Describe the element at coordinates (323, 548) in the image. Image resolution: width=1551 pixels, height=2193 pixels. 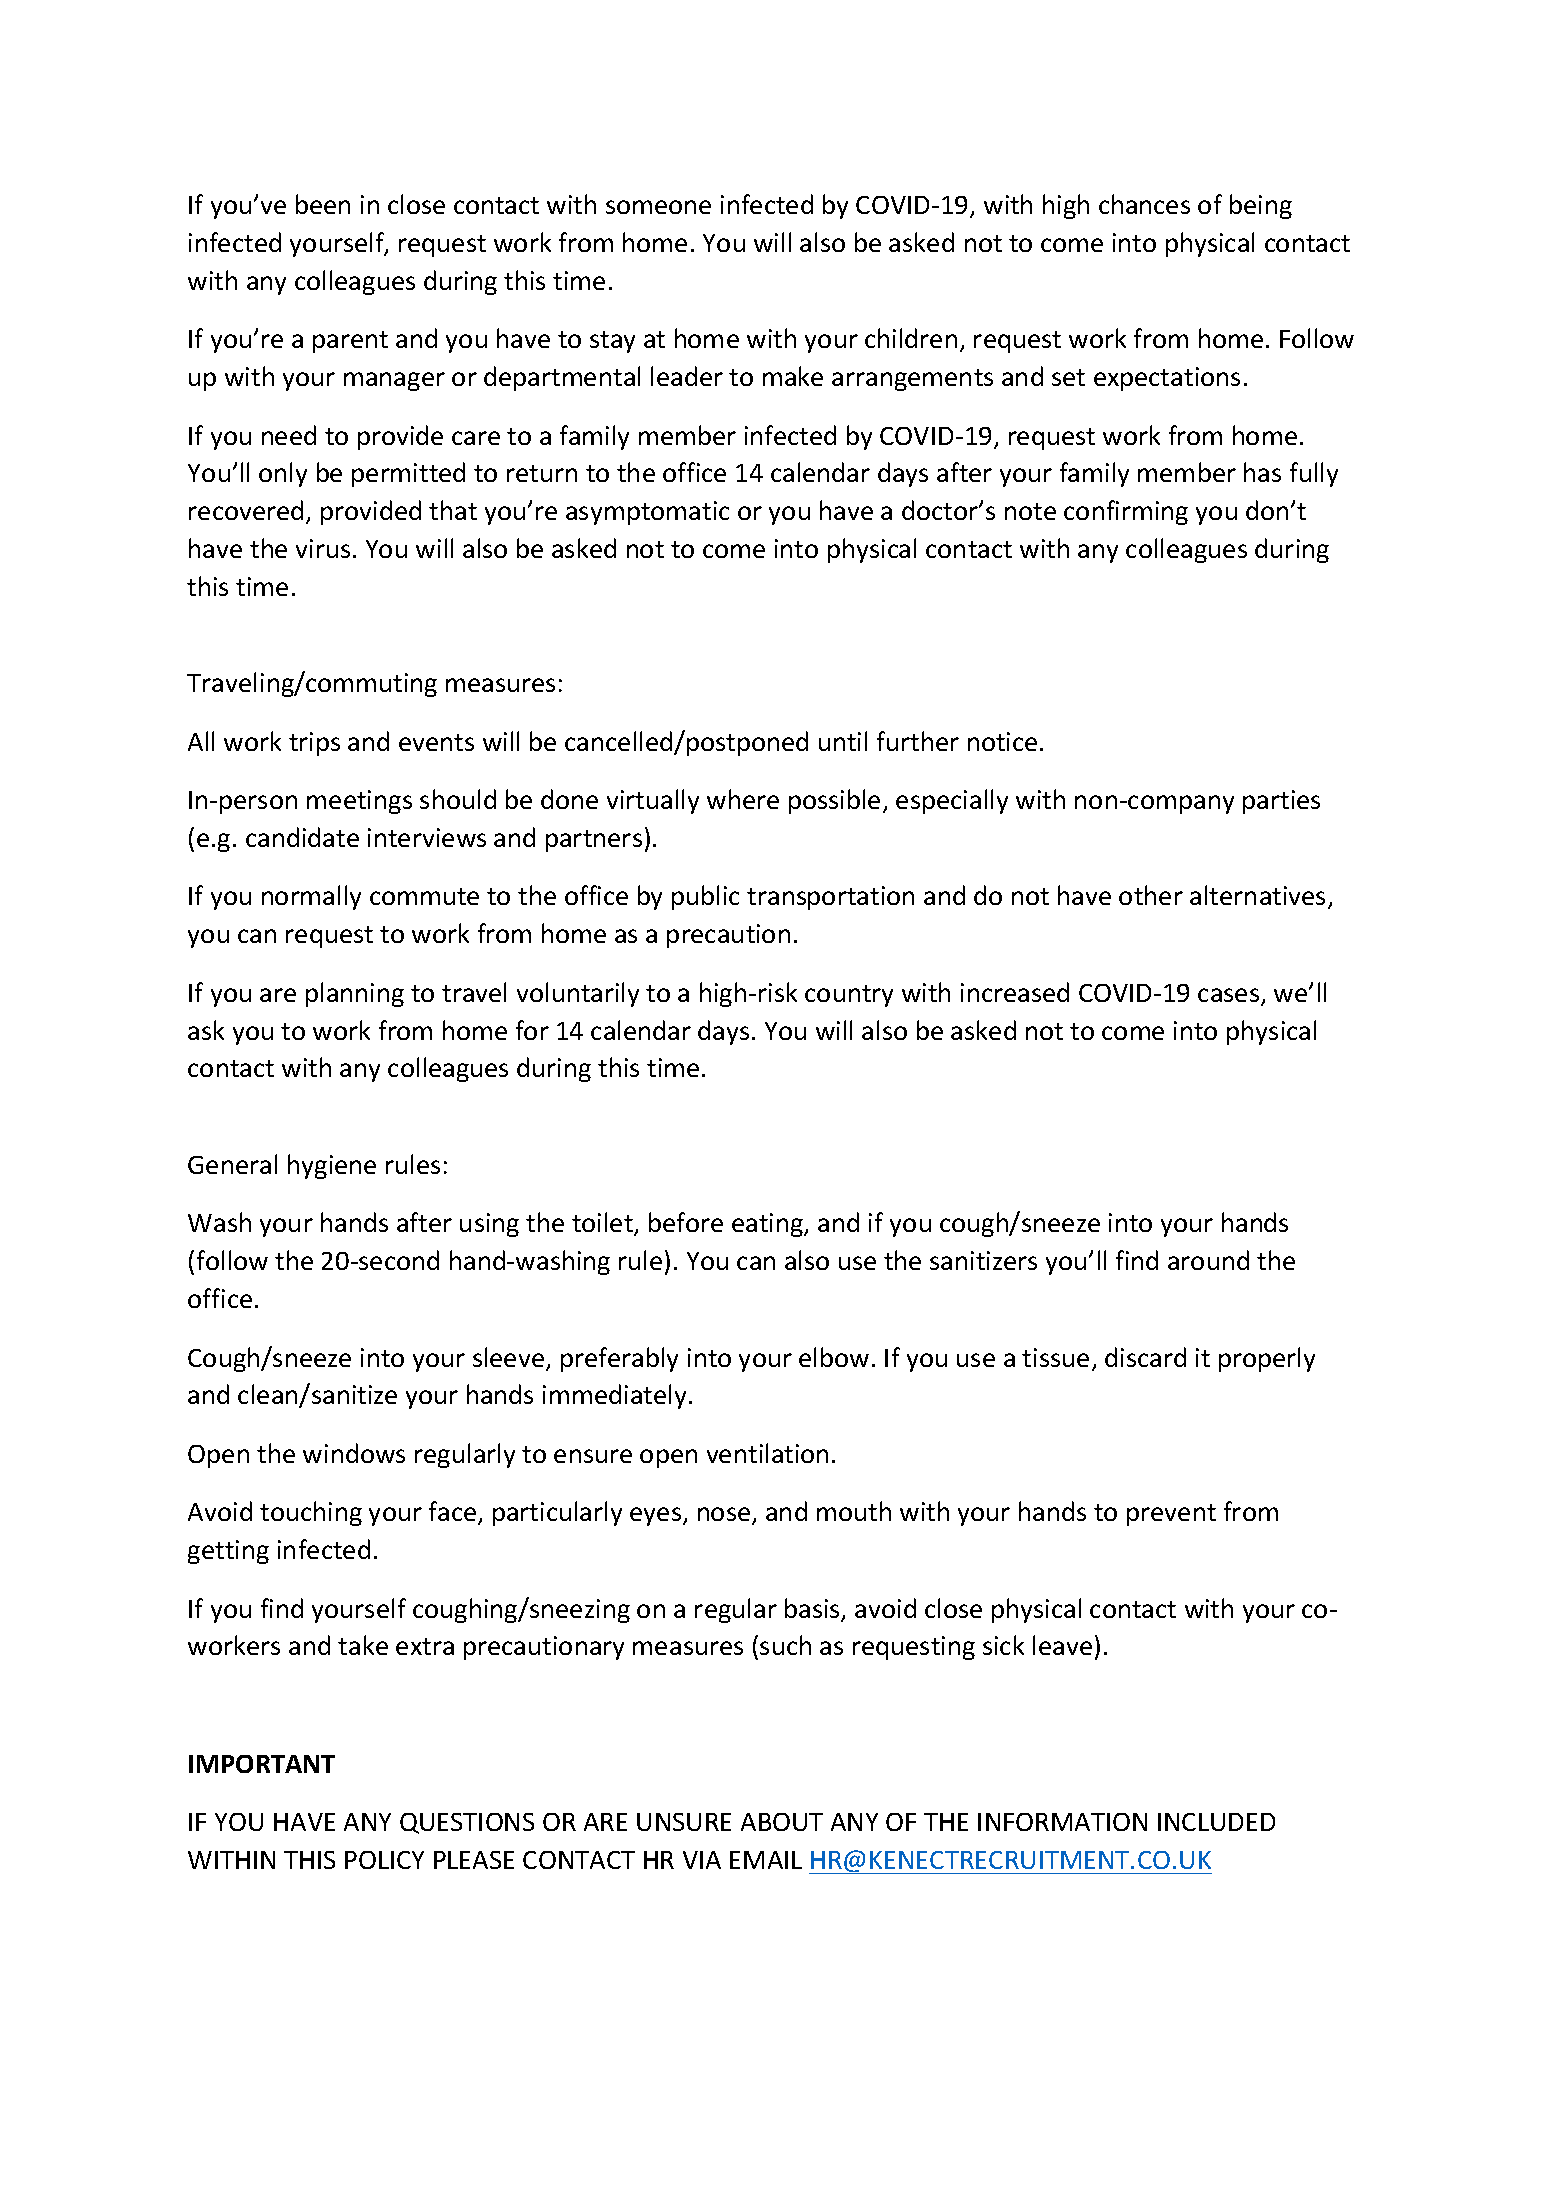
I see `virus` at that location.
